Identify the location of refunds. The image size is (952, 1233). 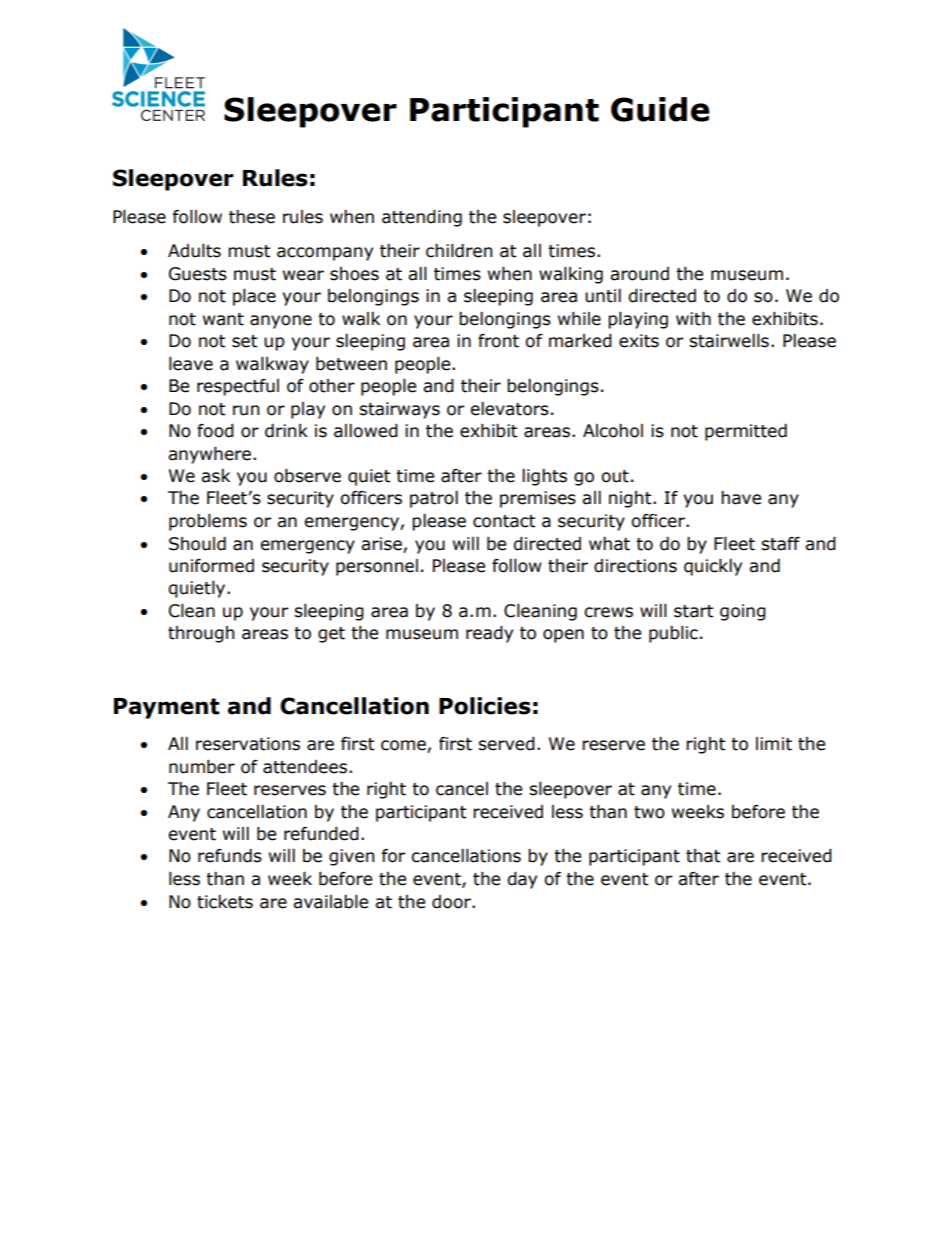
(230, 856).
